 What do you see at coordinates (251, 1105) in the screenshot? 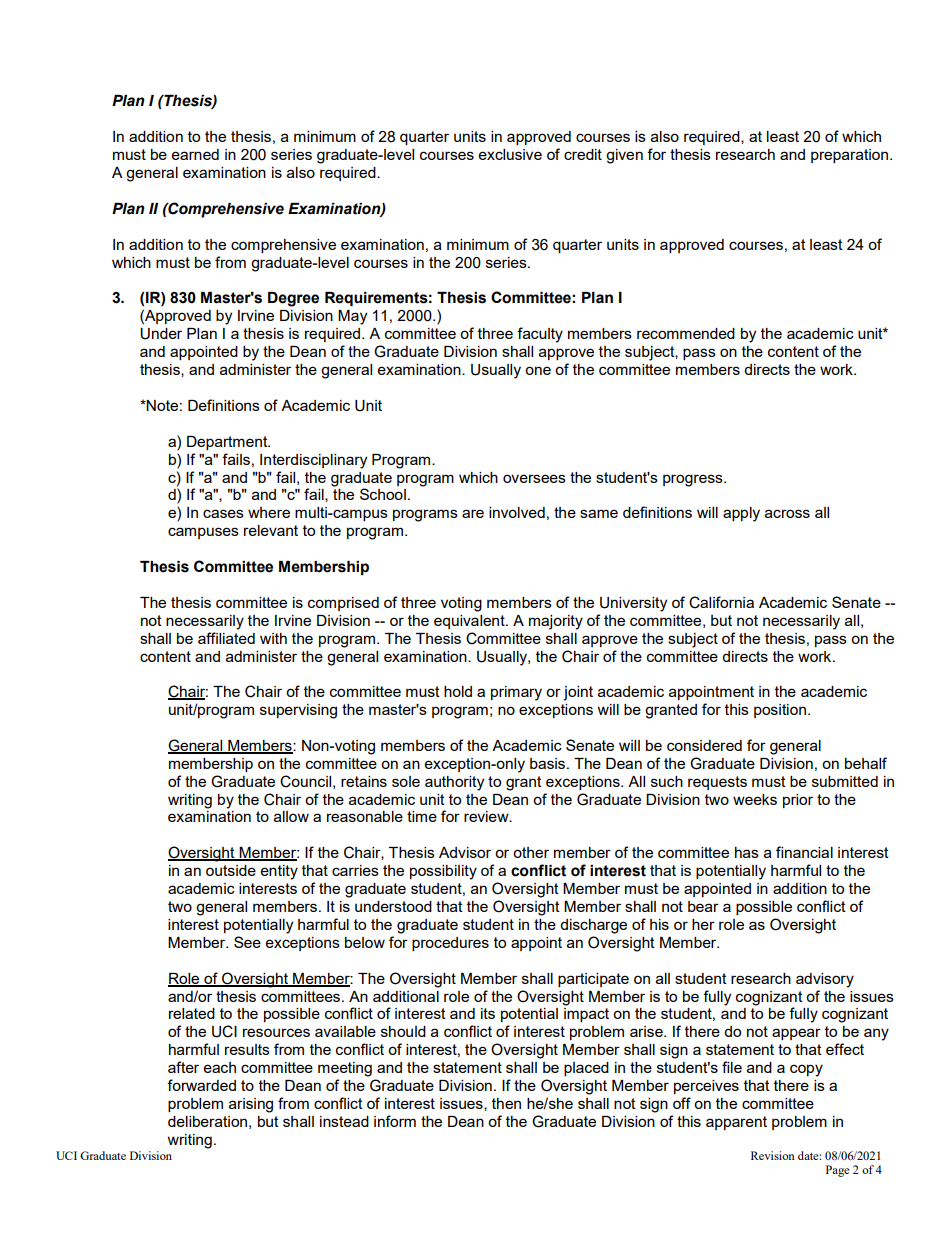
I see `arising` at bounding box center [251, 1105].
